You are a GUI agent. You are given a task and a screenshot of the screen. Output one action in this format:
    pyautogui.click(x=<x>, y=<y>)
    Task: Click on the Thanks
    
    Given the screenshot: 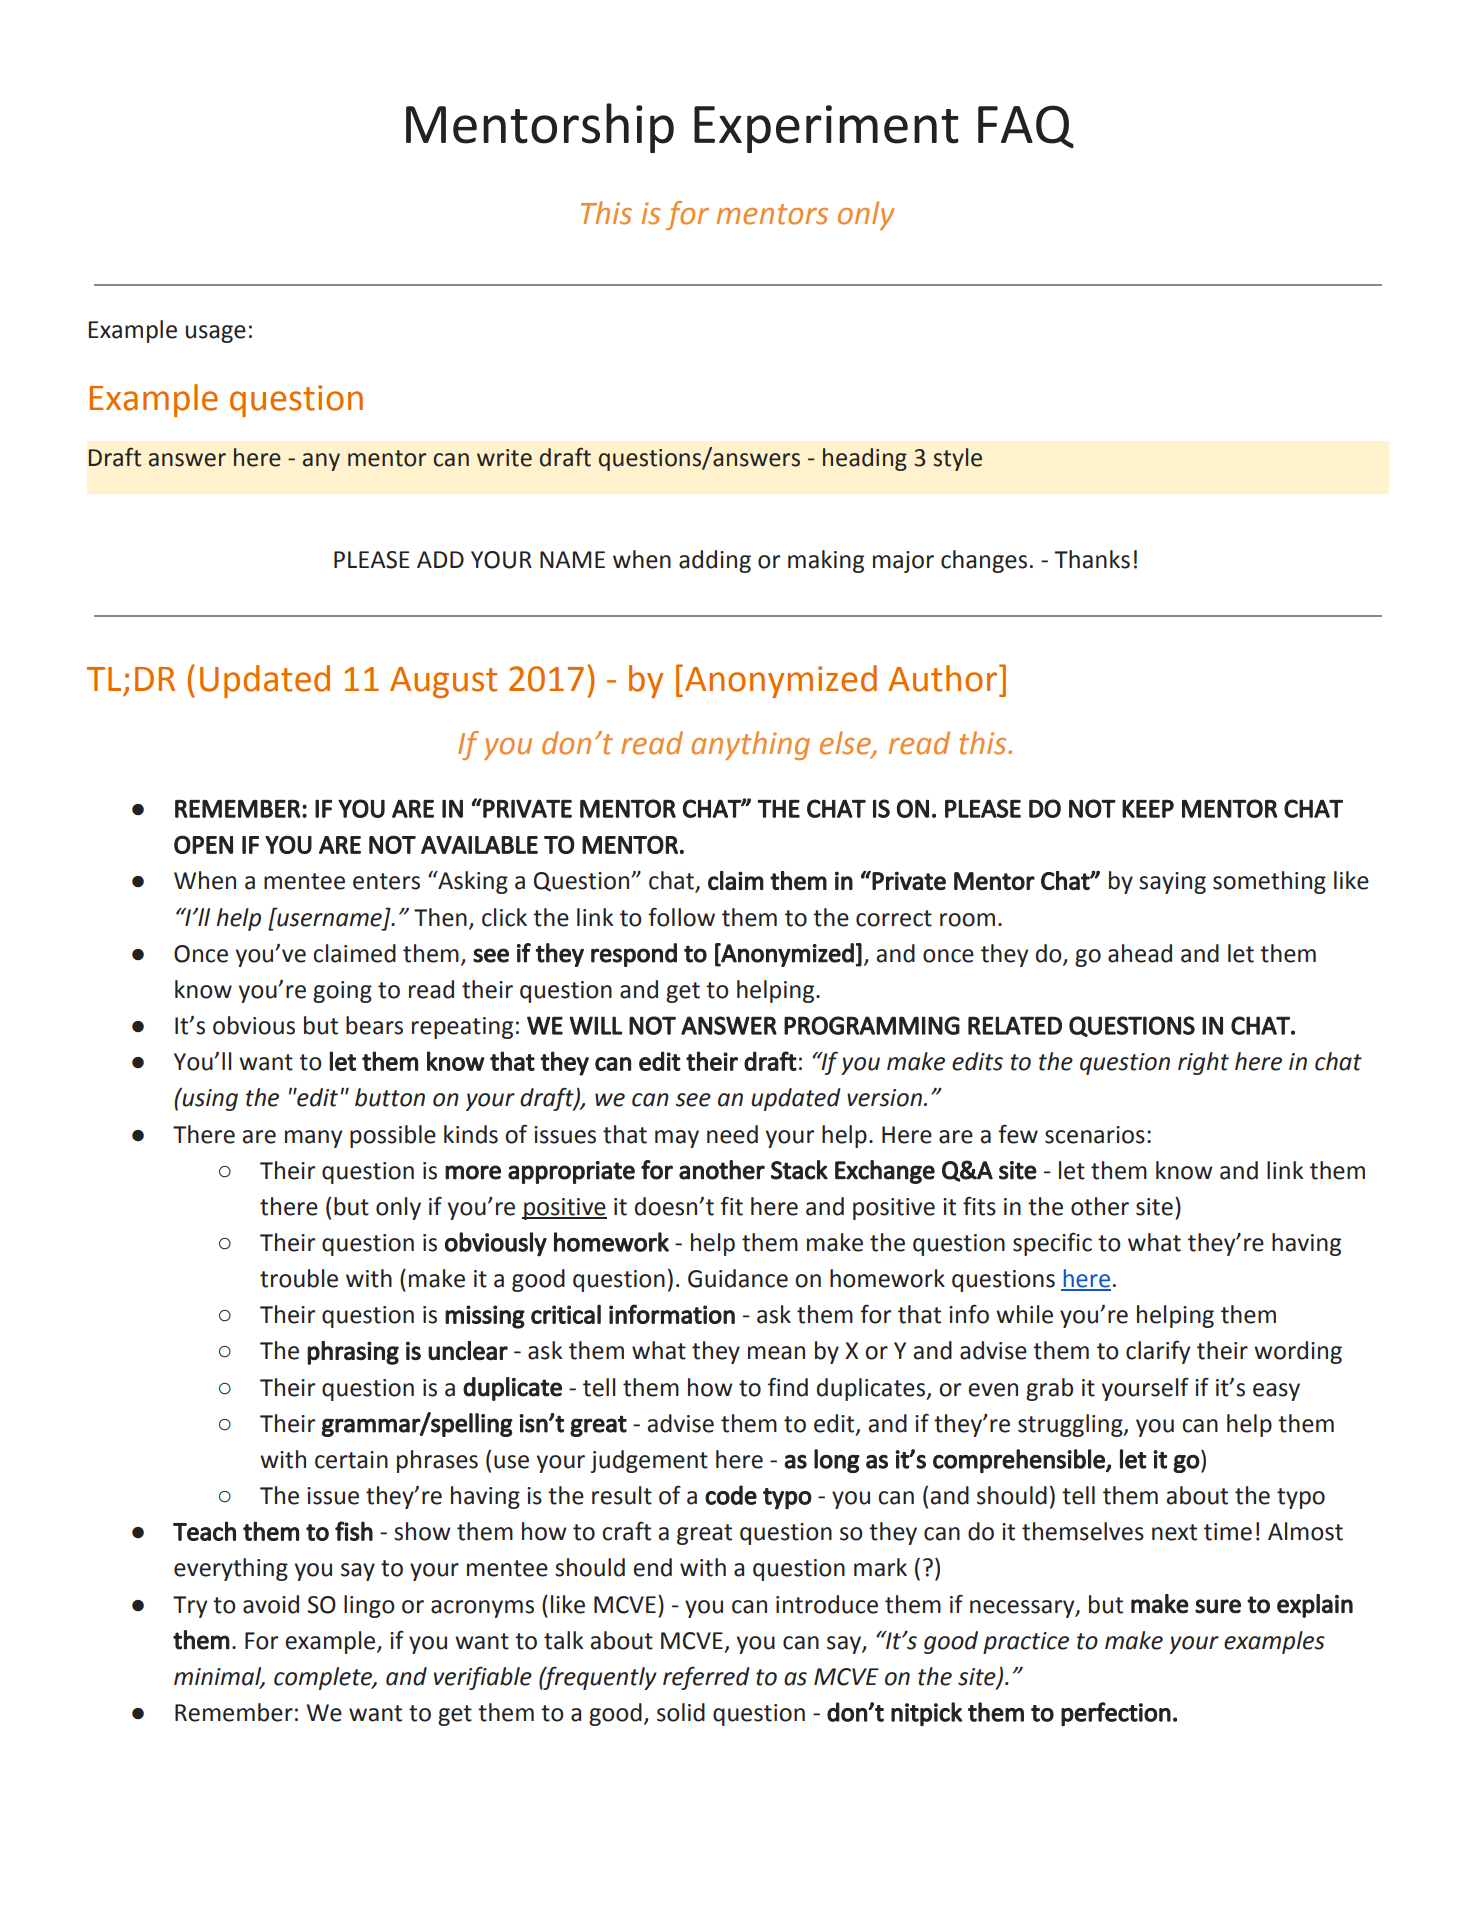 What is the action you would take?
    pyautogui.click(x=1092, y=559)
